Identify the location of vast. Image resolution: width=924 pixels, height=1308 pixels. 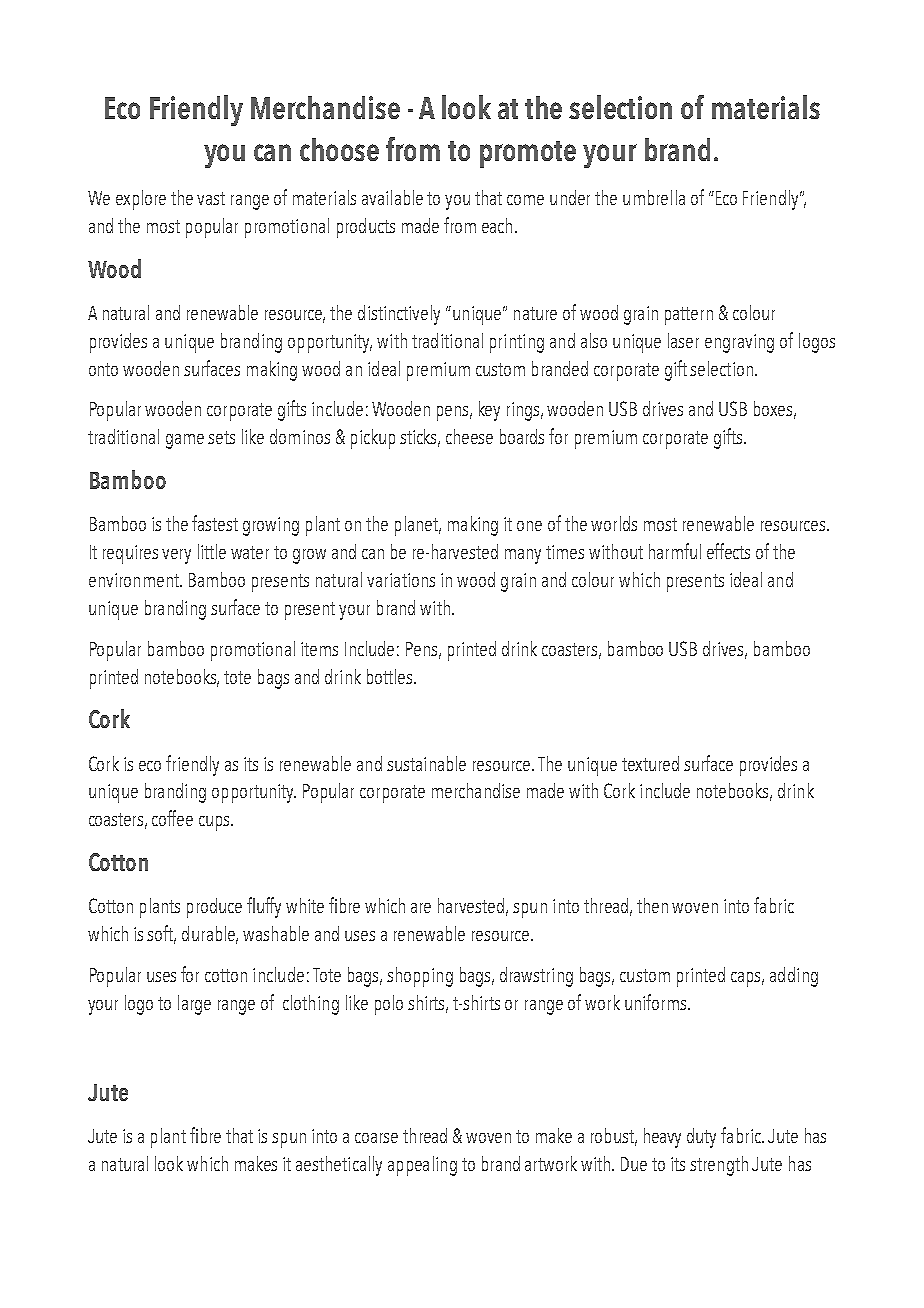
(211, 198).
